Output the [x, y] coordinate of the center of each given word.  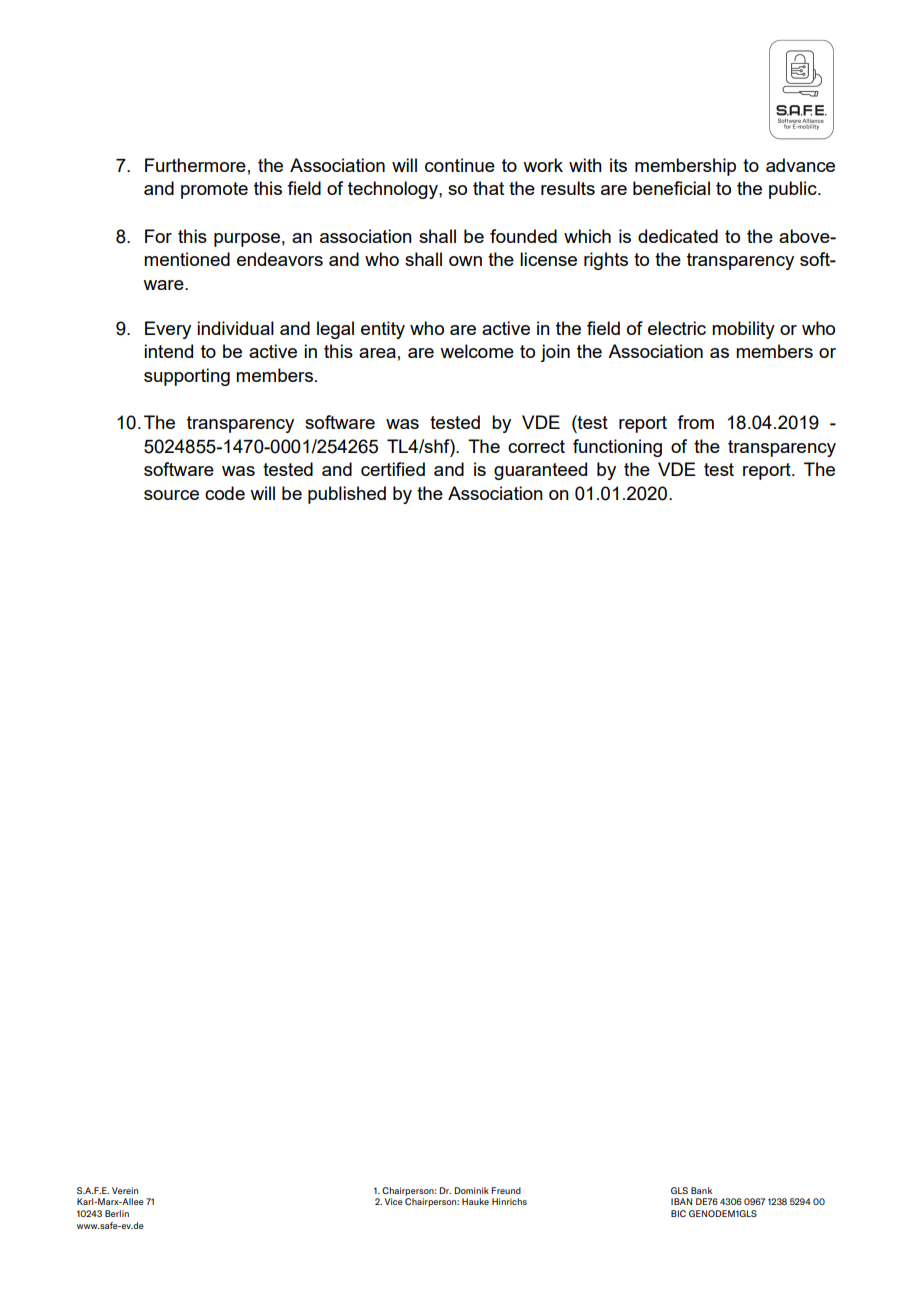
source [171, 495]
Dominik [472, 1190]
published [347, 495]
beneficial [671, 188]
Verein [125, 1190]
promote [214, 190]
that [488, 188]
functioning [617, 448]
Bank [701, 1190]
